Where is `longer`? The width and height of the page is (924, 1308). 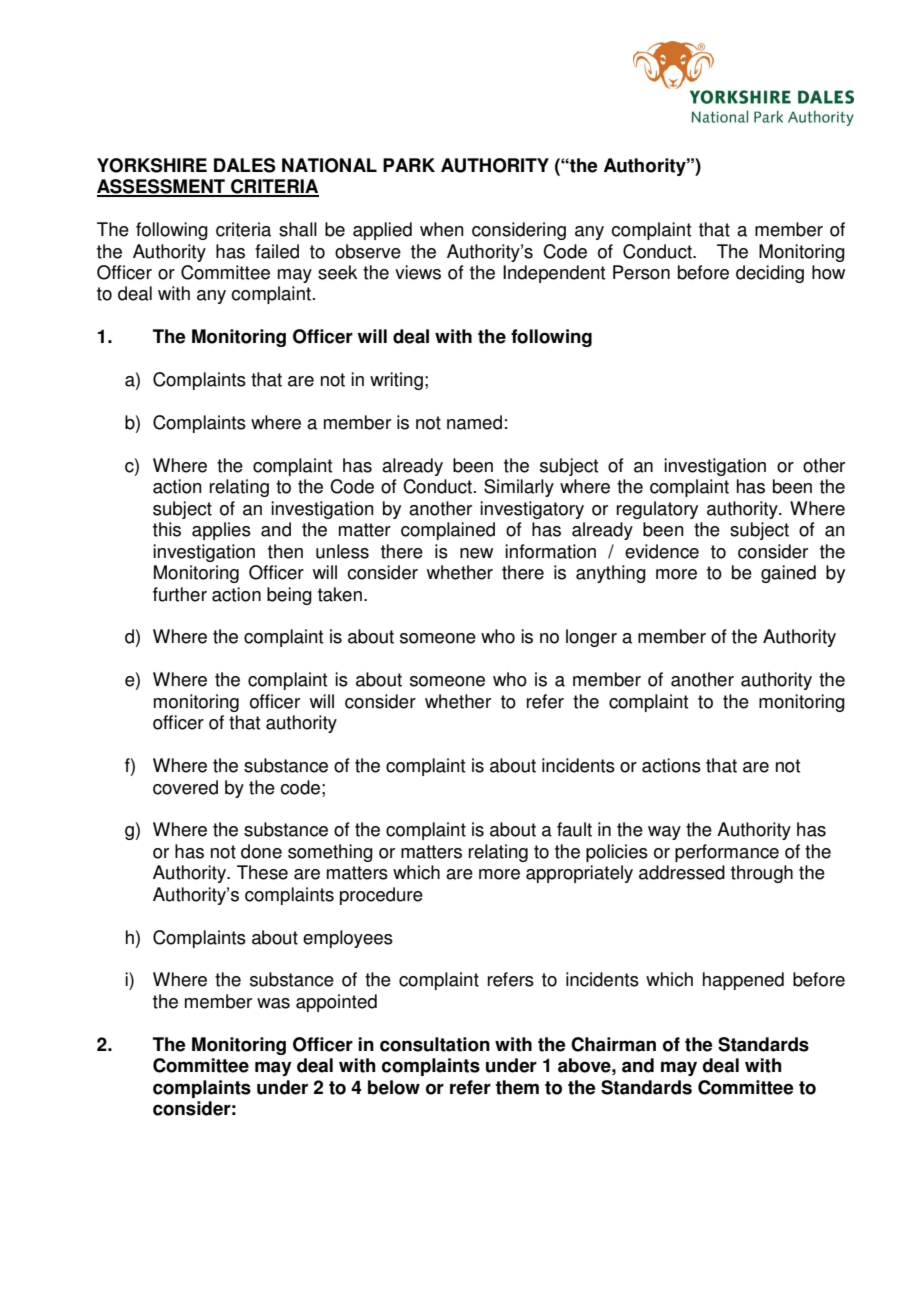 longer is located at coordinates (591, 638).
